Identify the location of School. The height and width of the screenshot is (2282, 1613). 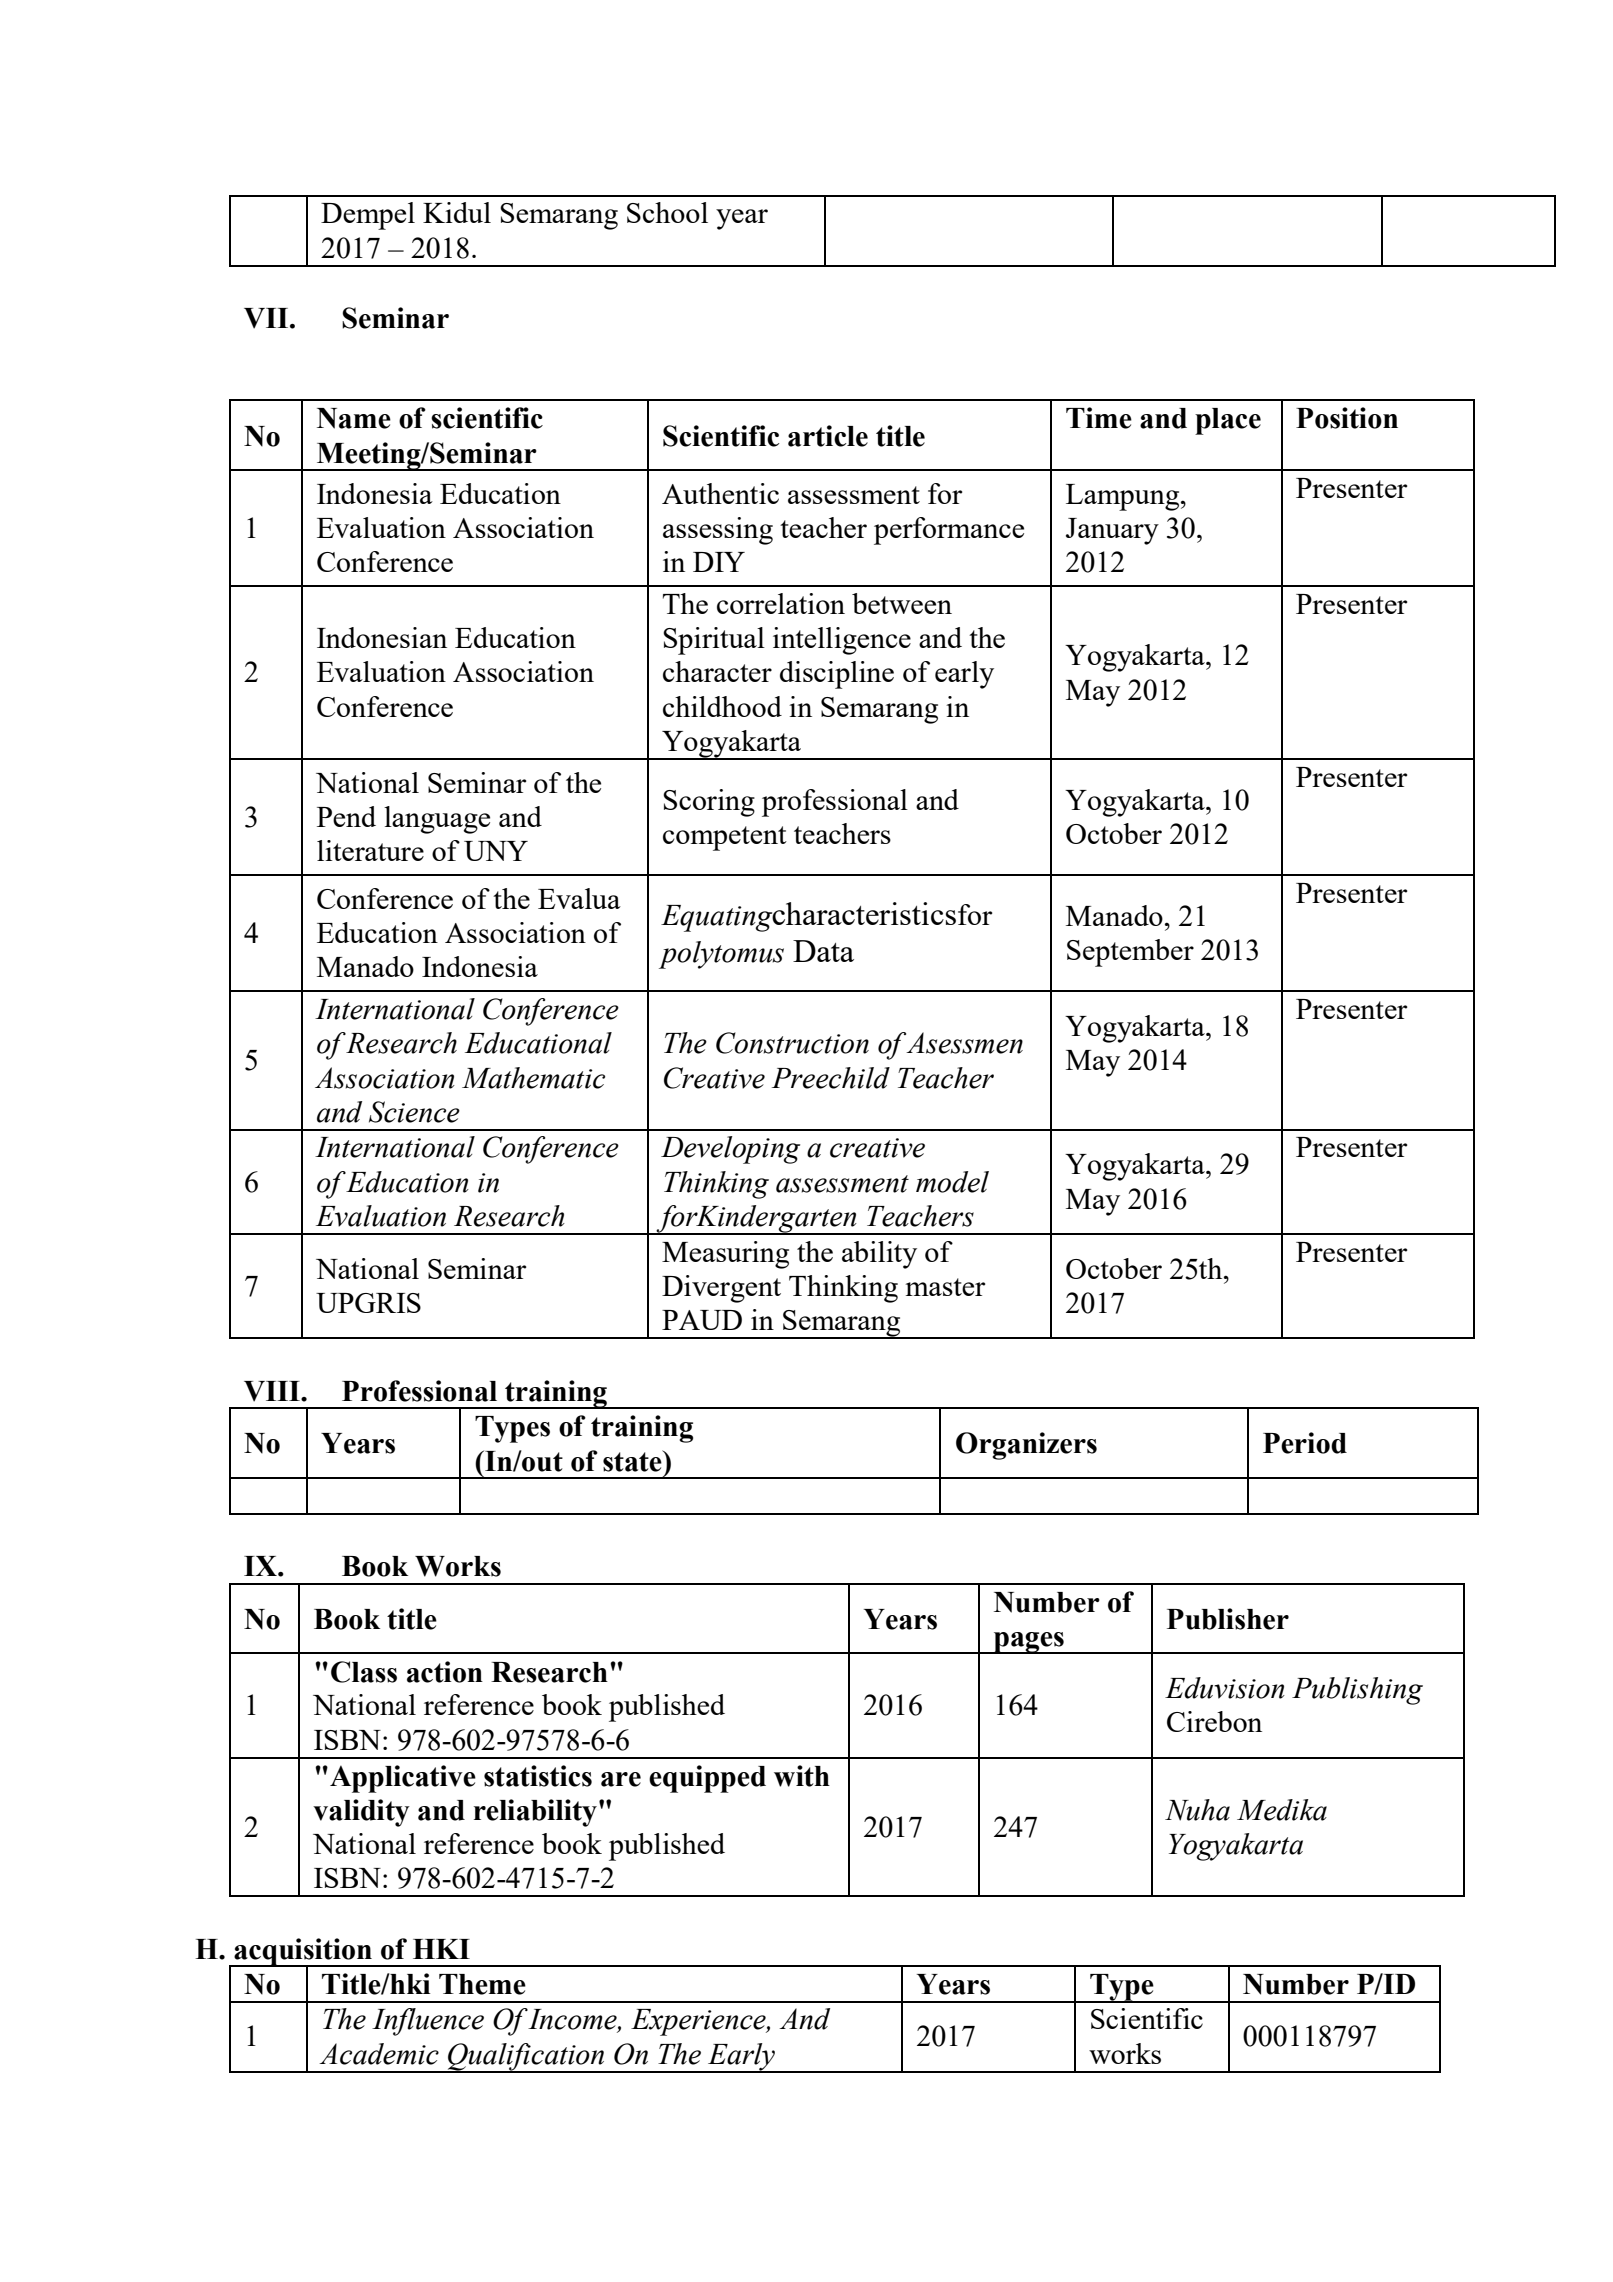
(667, 212).
